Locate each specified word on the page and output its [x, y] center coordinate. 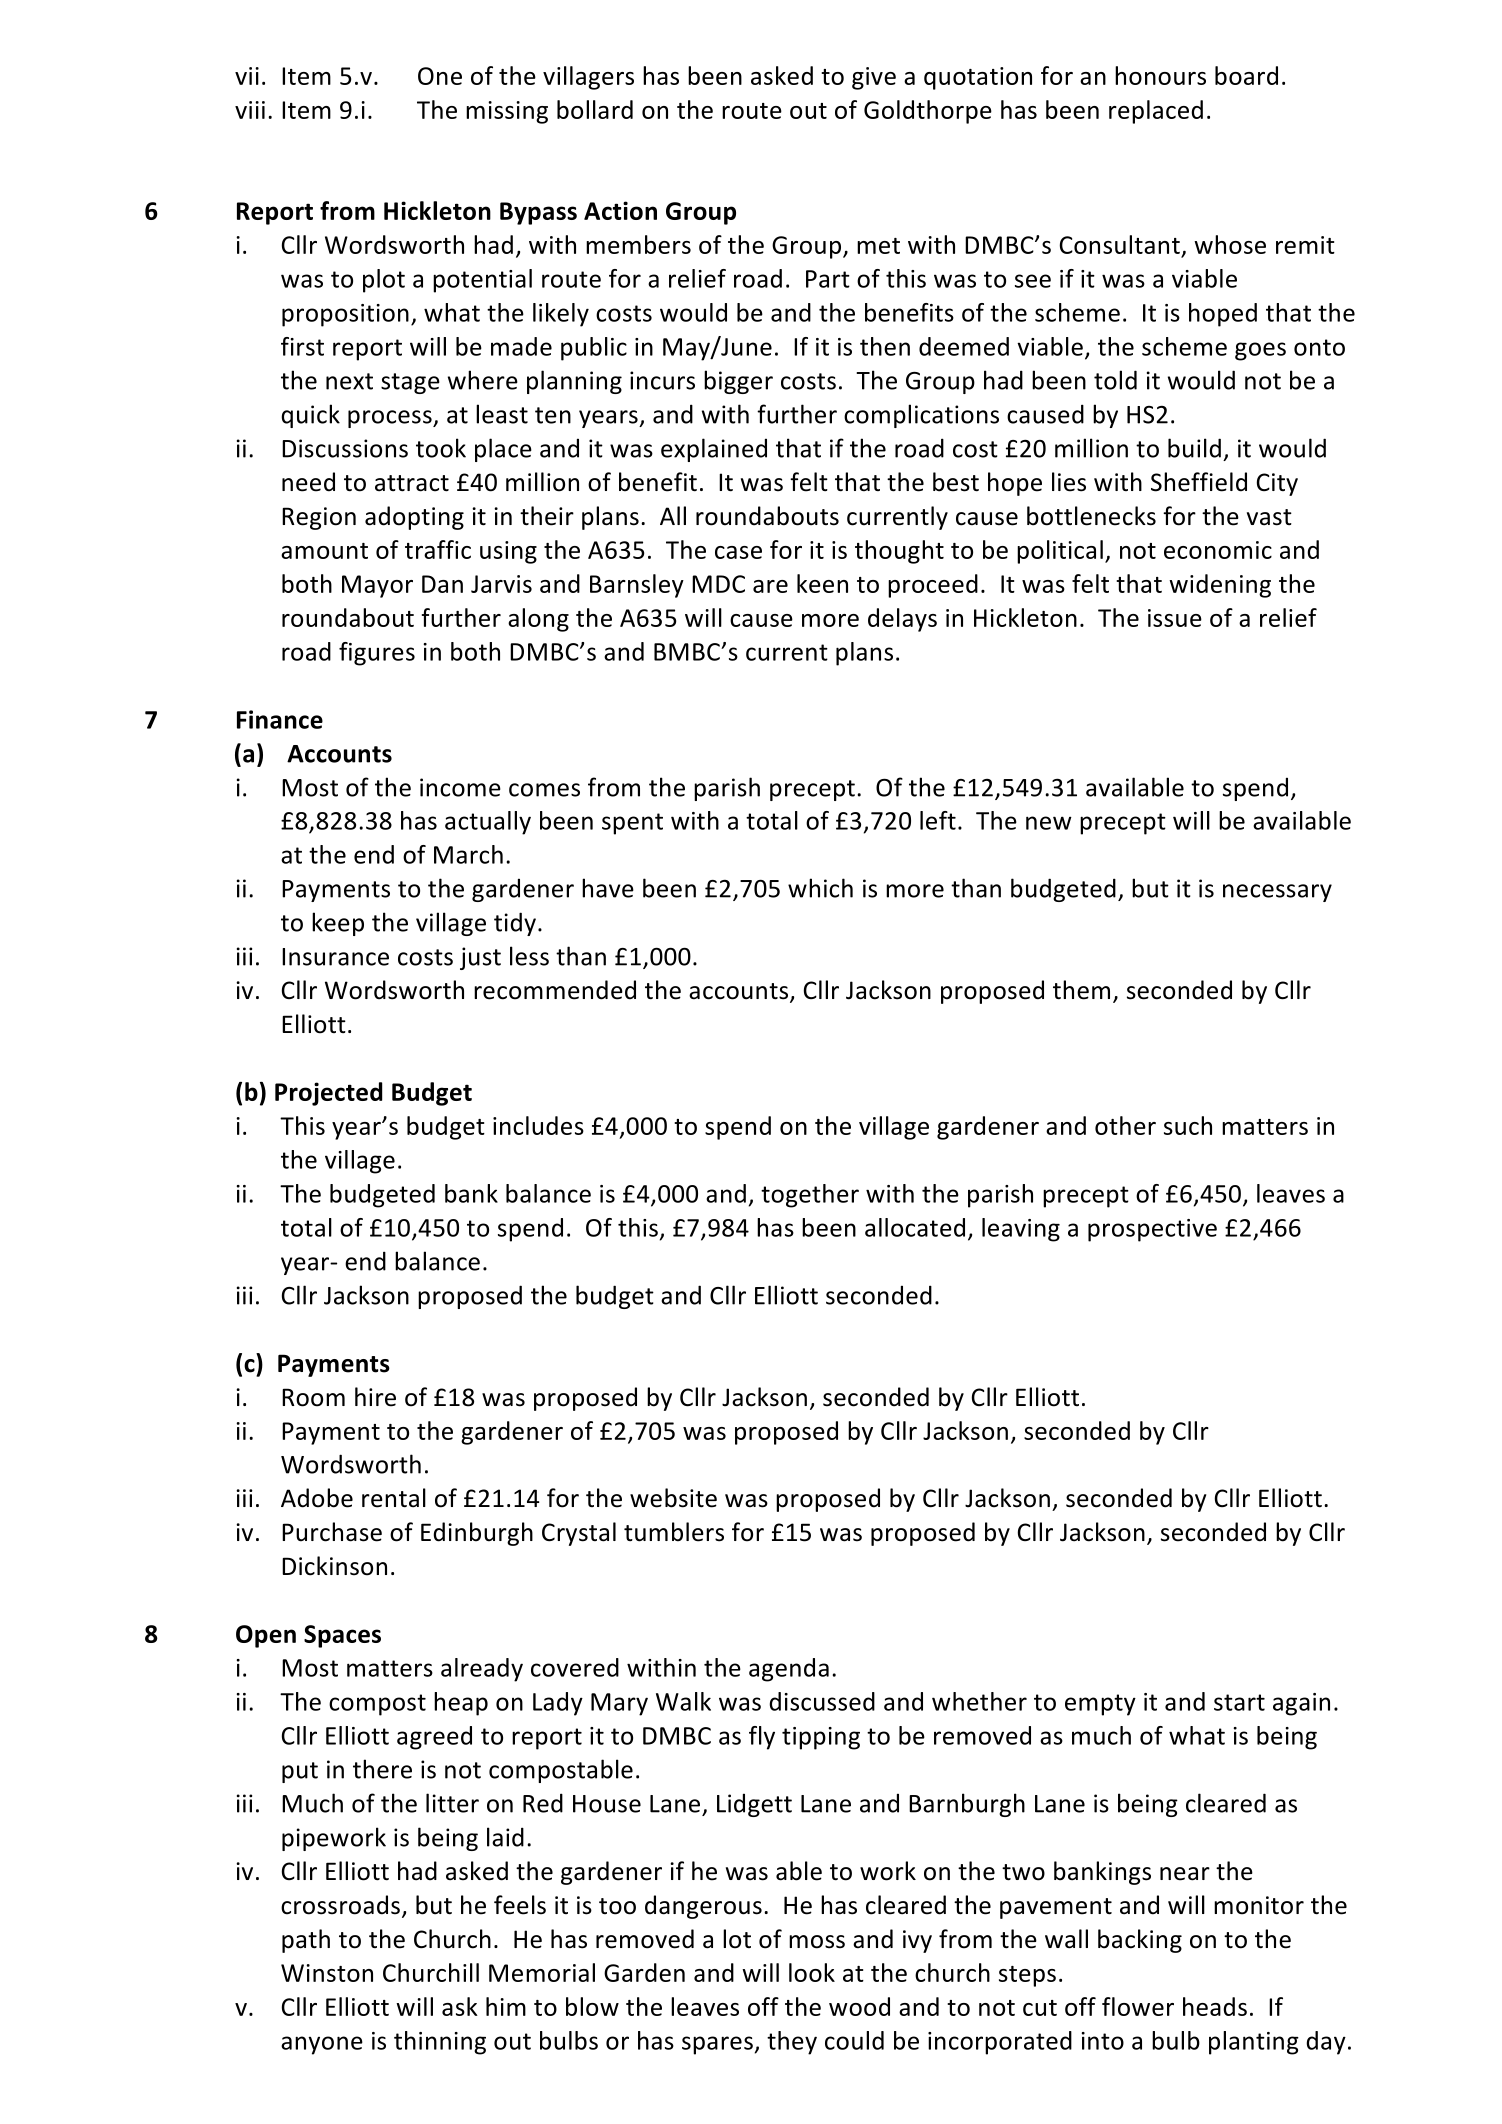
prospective [1152, 1230]
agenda [789, 1670]
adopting [414, 518]
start [1239, 1702]
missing [507, 112]
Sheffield [1199, 482]
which [820, 888]
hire [375, 1397]
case [738, 552]
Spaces [342, 1636]
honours [1160, 75]
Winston [327, 1973]
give [874, 78]
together [810, 1196]
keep [338, 924]
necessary [1277, 893]
